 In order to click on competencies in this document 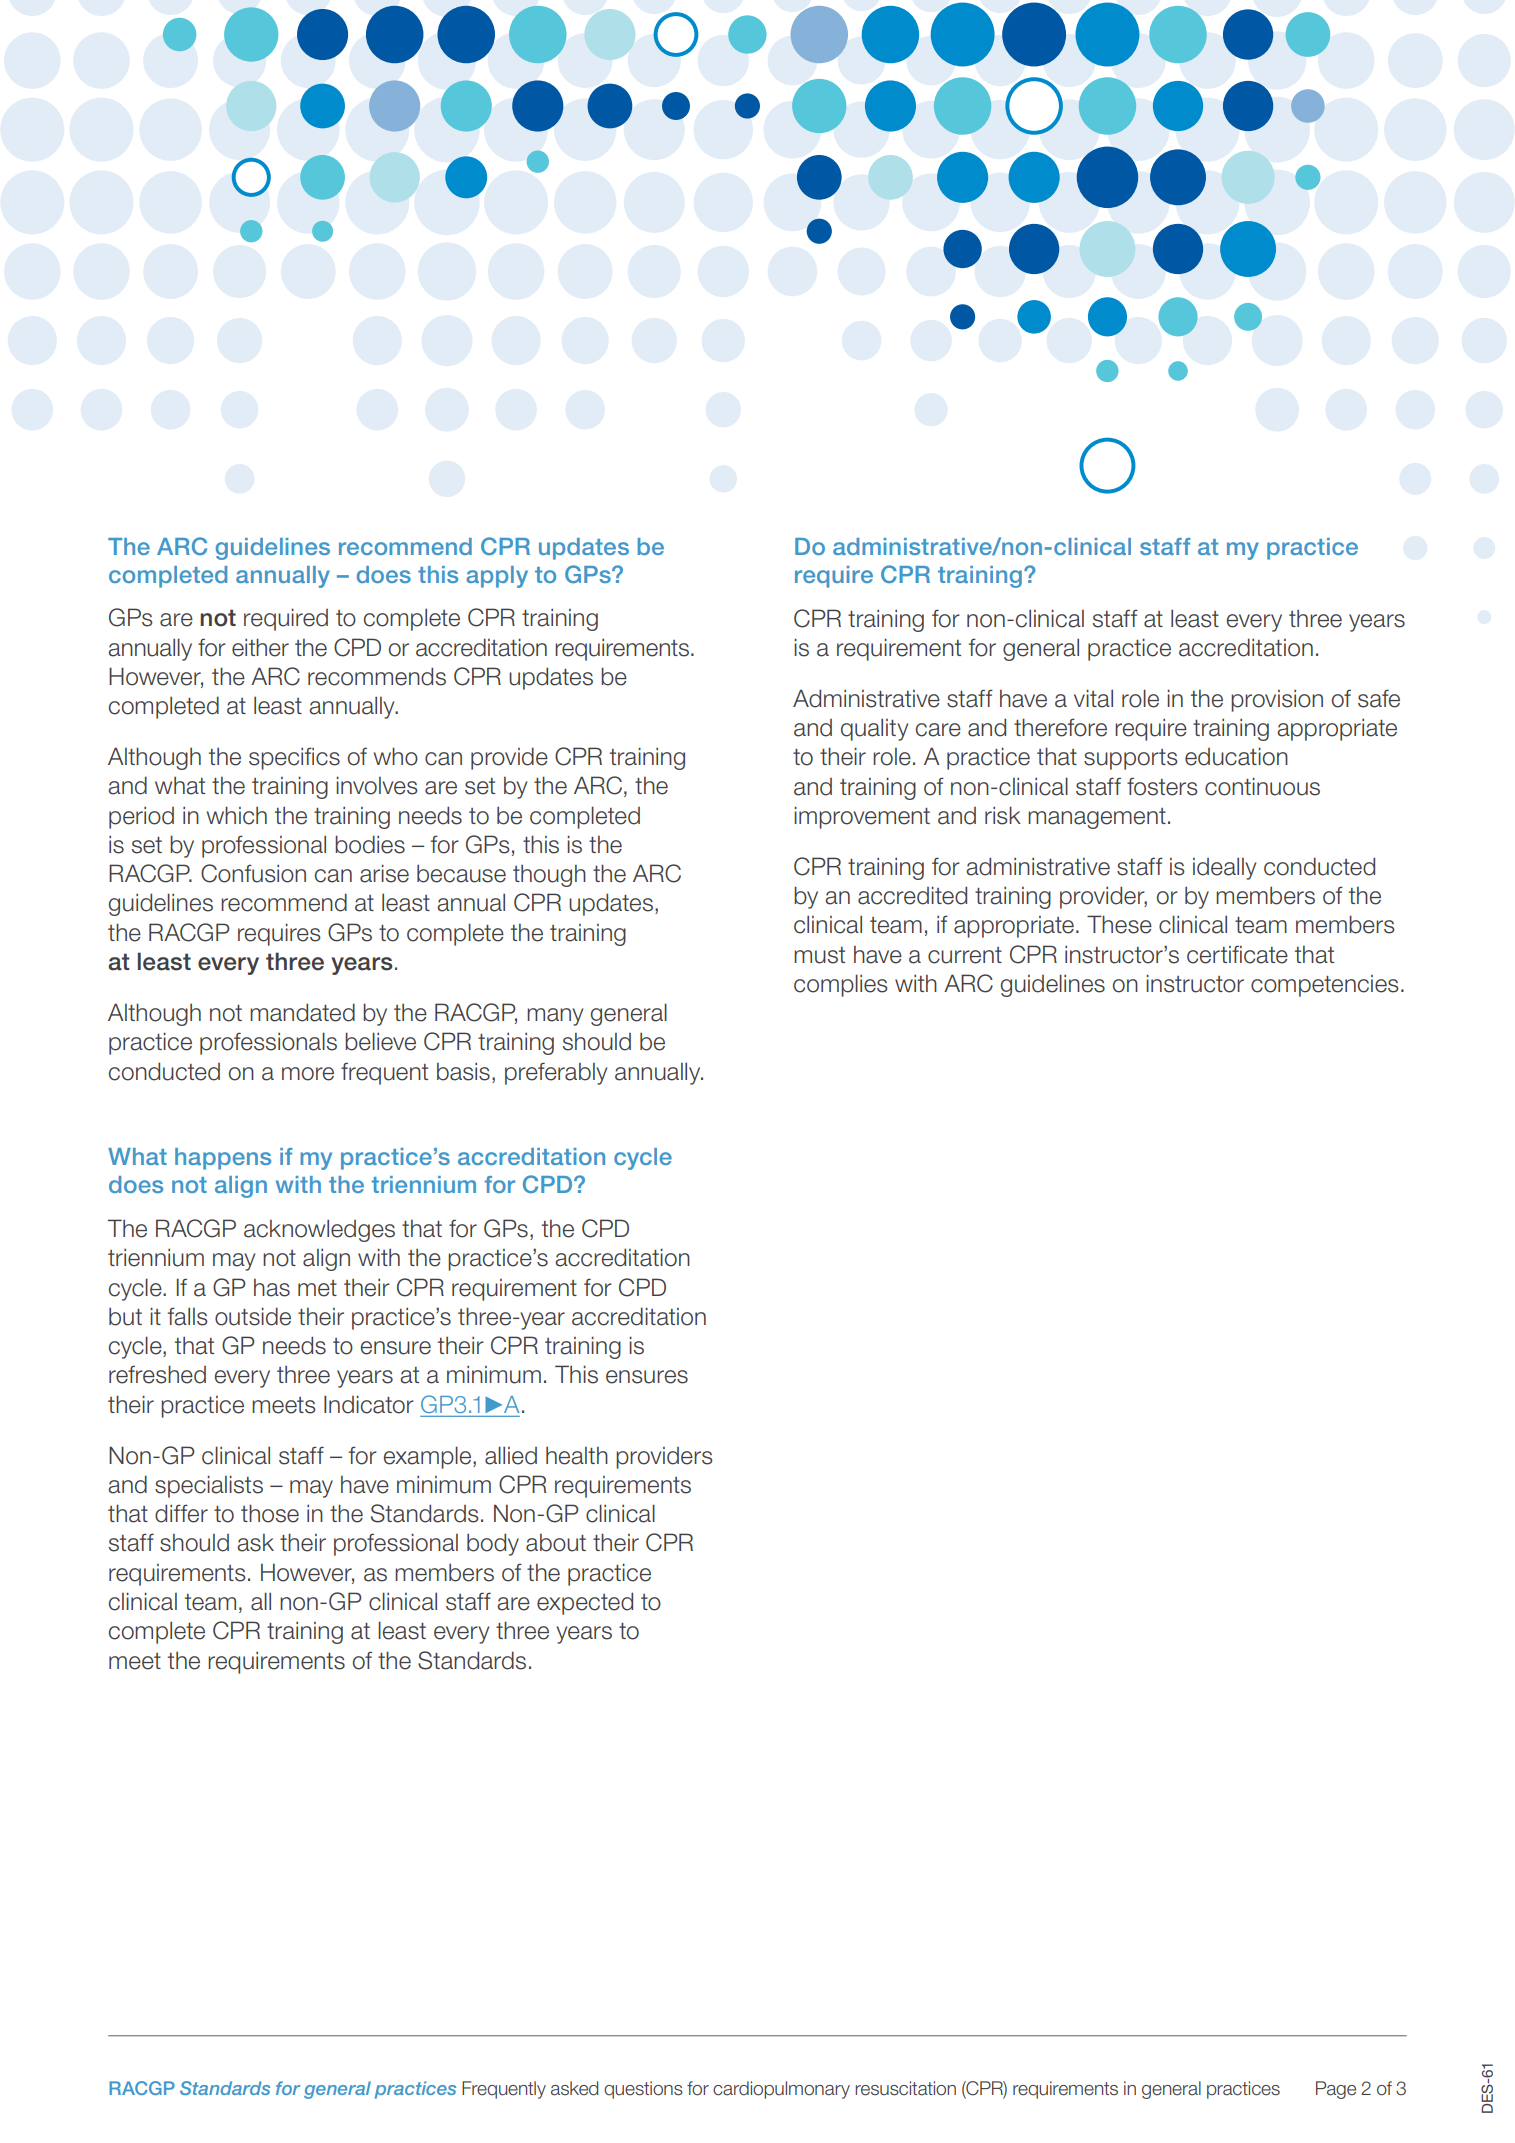, I will do `click(1325, 986)`.
